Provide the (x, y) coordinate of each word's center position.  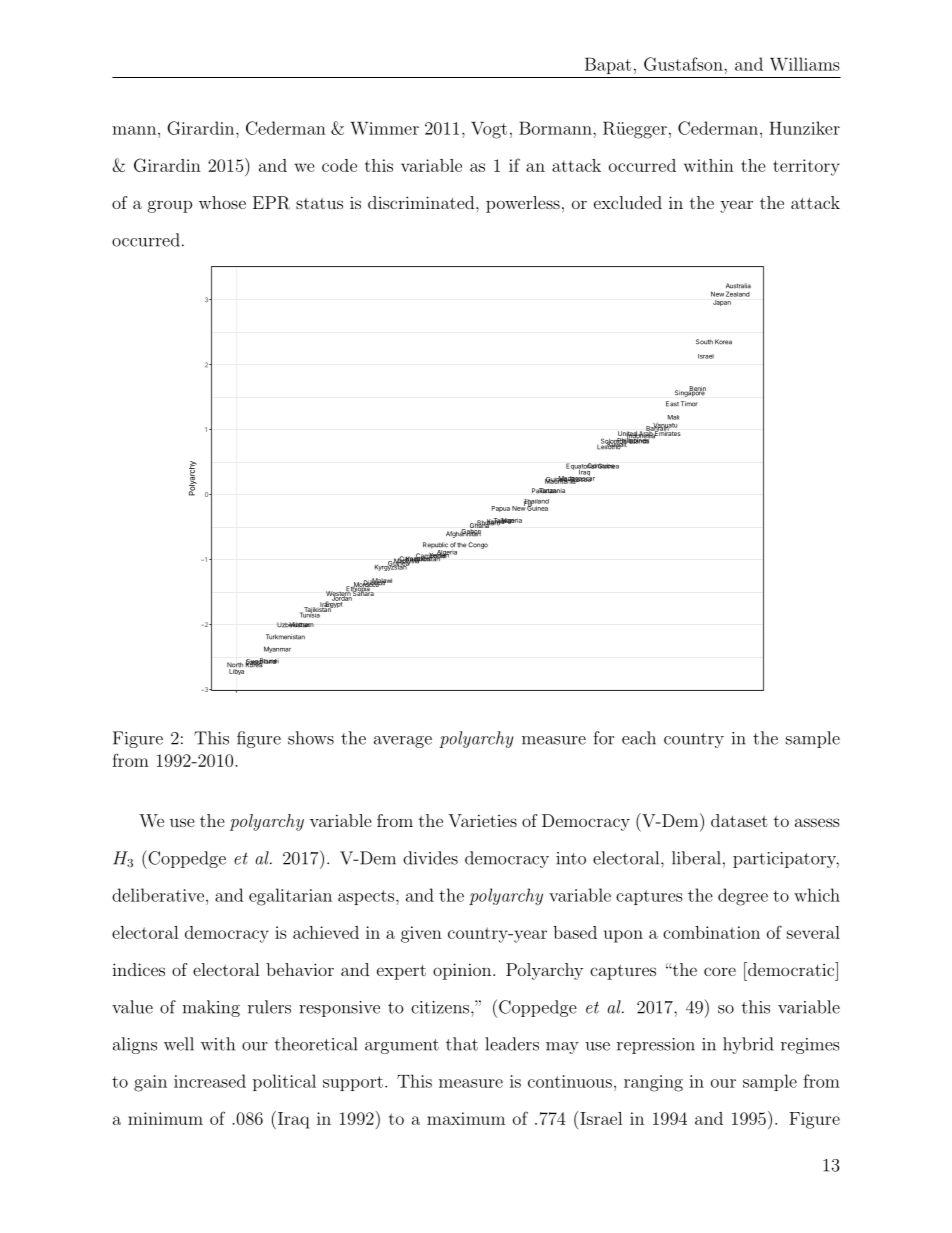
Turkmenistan (285, 637)
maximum (466, 1118)
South (704, 342)
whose (222, 202)
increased (210, 1081)
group (170, 206)
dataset (739, 820)
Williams (805, 64)
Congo (478, 545)
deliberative (158, 895)
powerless (523, 204)
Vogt (489, 130)
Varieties (482, 820)
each (639, 738)
